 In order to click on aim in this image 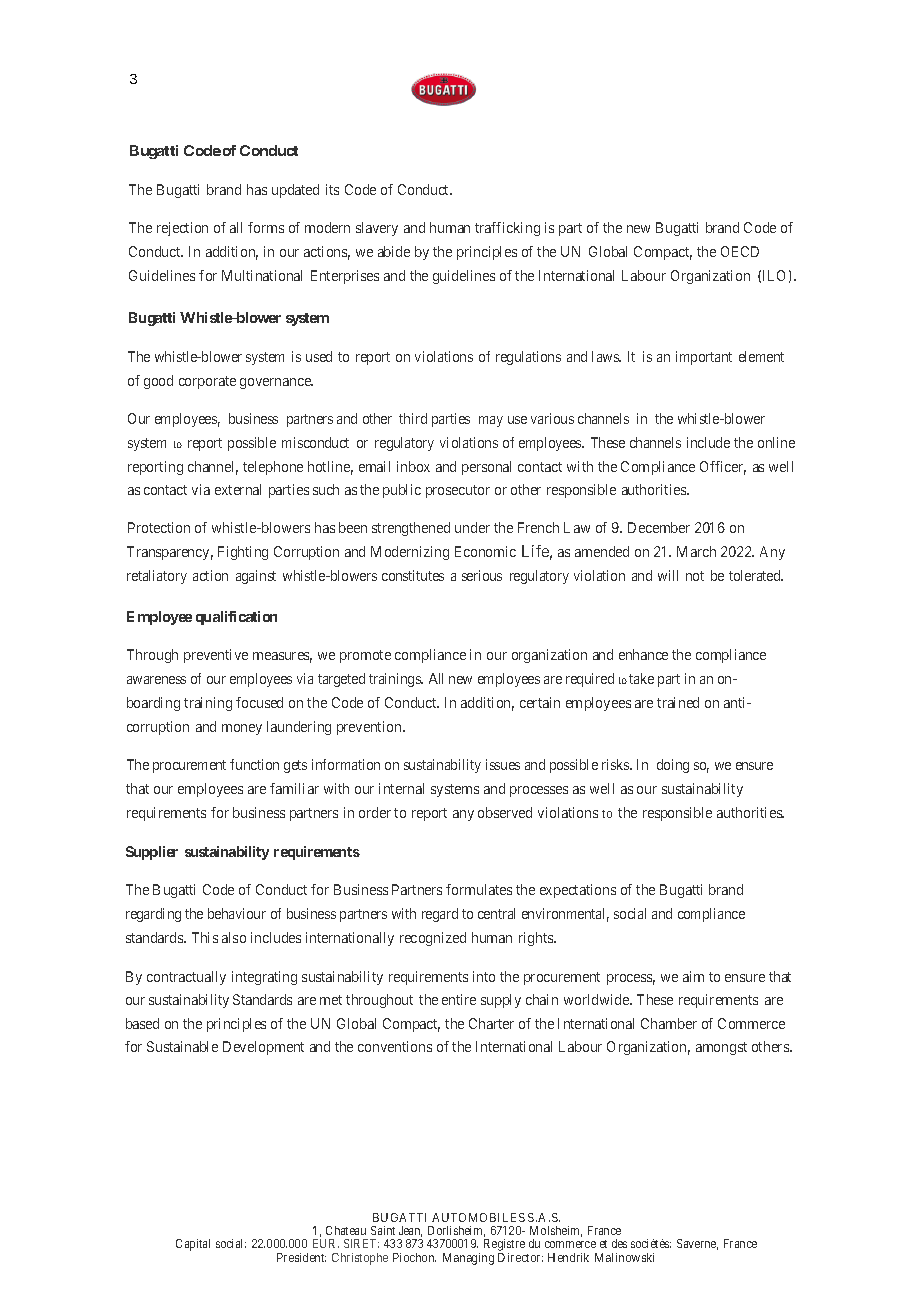, I will do `click(693, 976)`.
